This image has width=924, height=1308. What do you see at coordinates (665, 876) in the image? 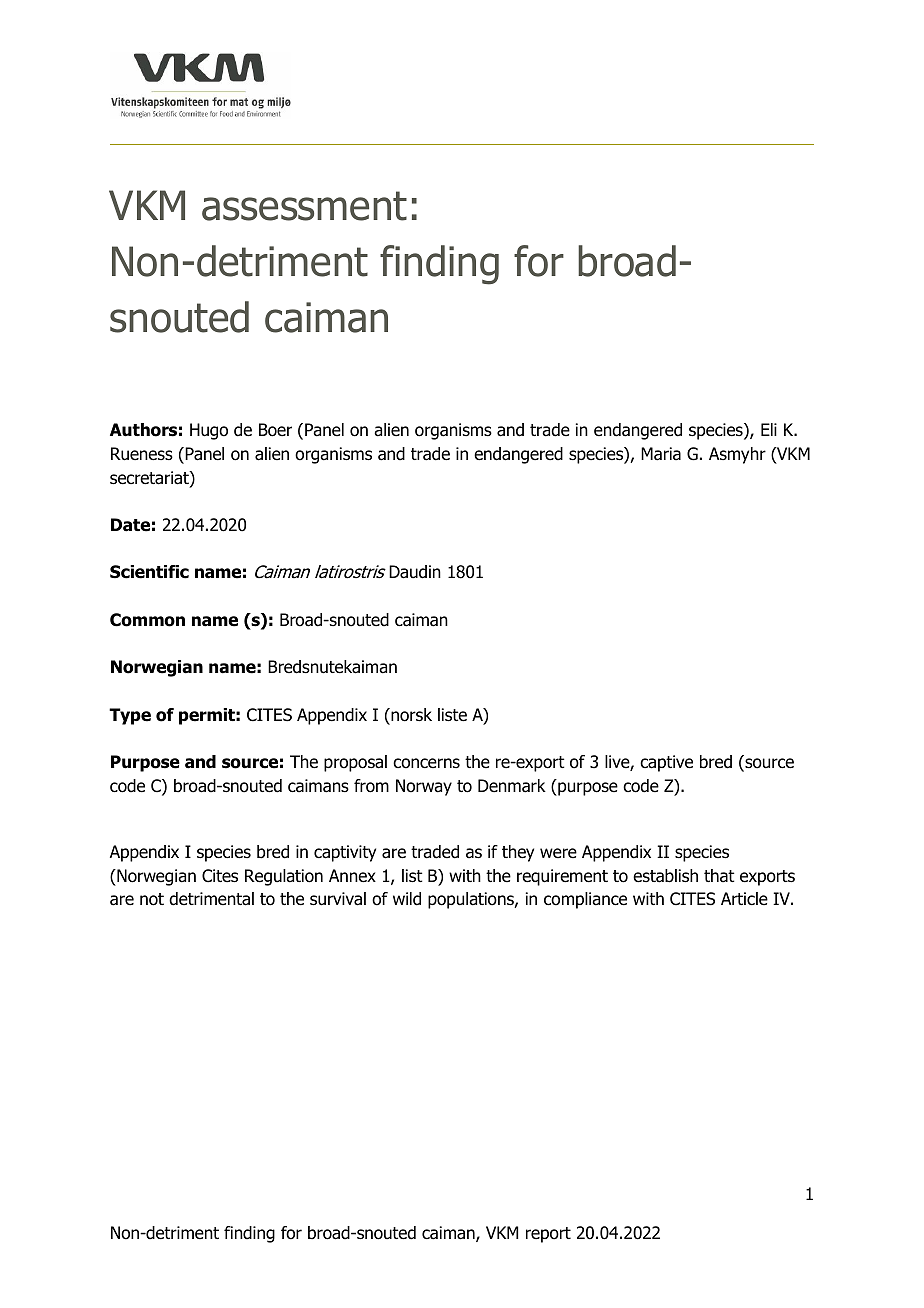
I see `establish` at bounding box center [665, 876].
